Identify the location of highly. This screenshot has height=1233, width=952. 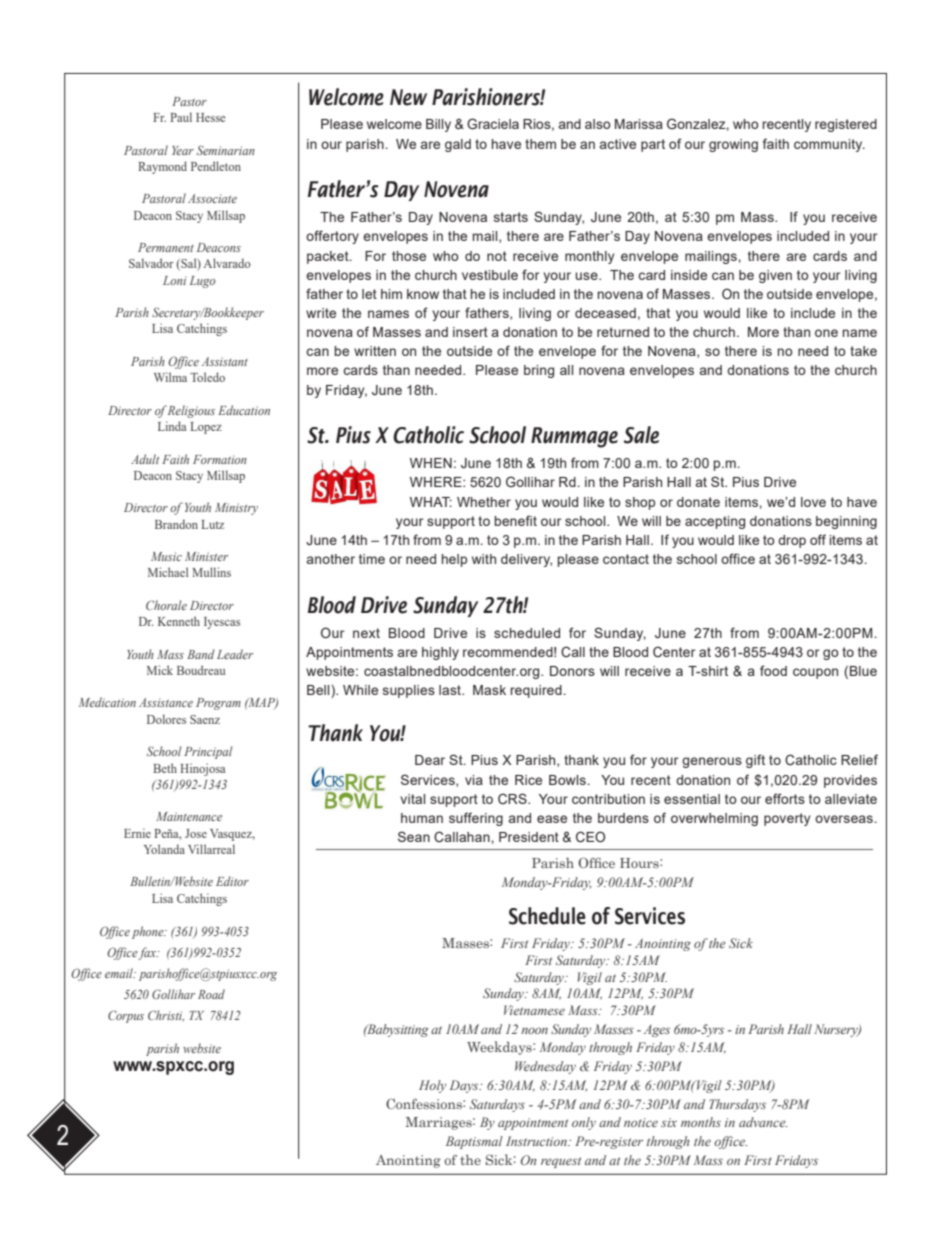
(440, 653).
